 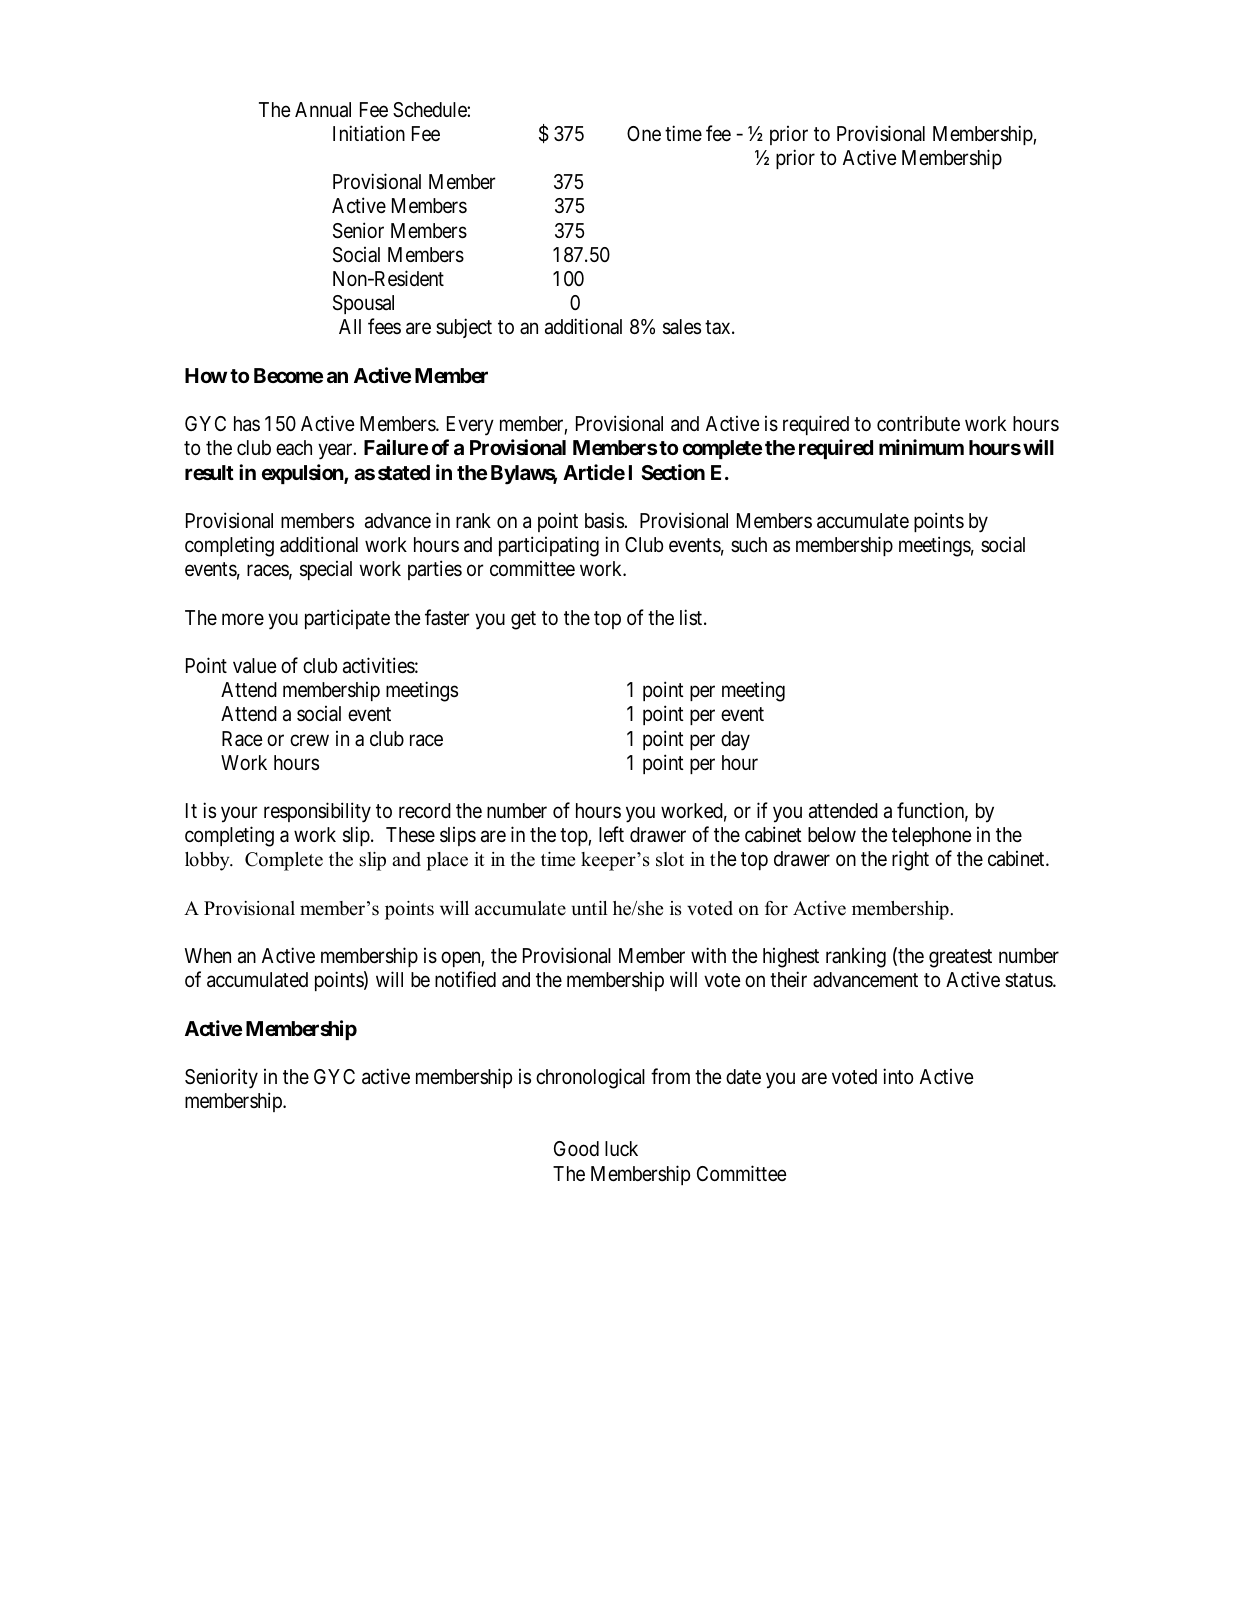 I want to click on crew, so click(x=309, y=740).
